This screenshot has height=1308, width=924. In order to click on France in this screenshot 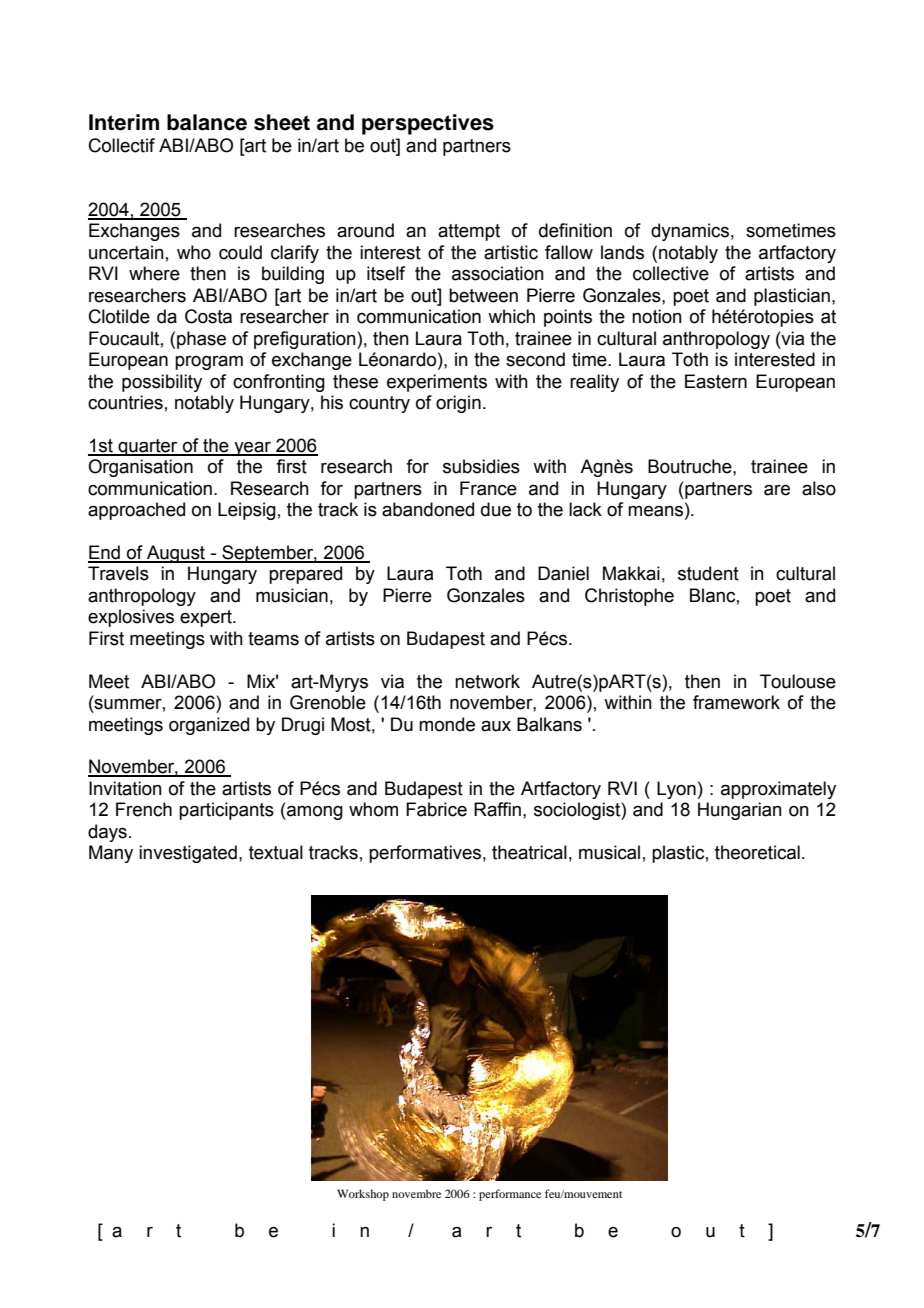, I will do `click(488, 488)`.
